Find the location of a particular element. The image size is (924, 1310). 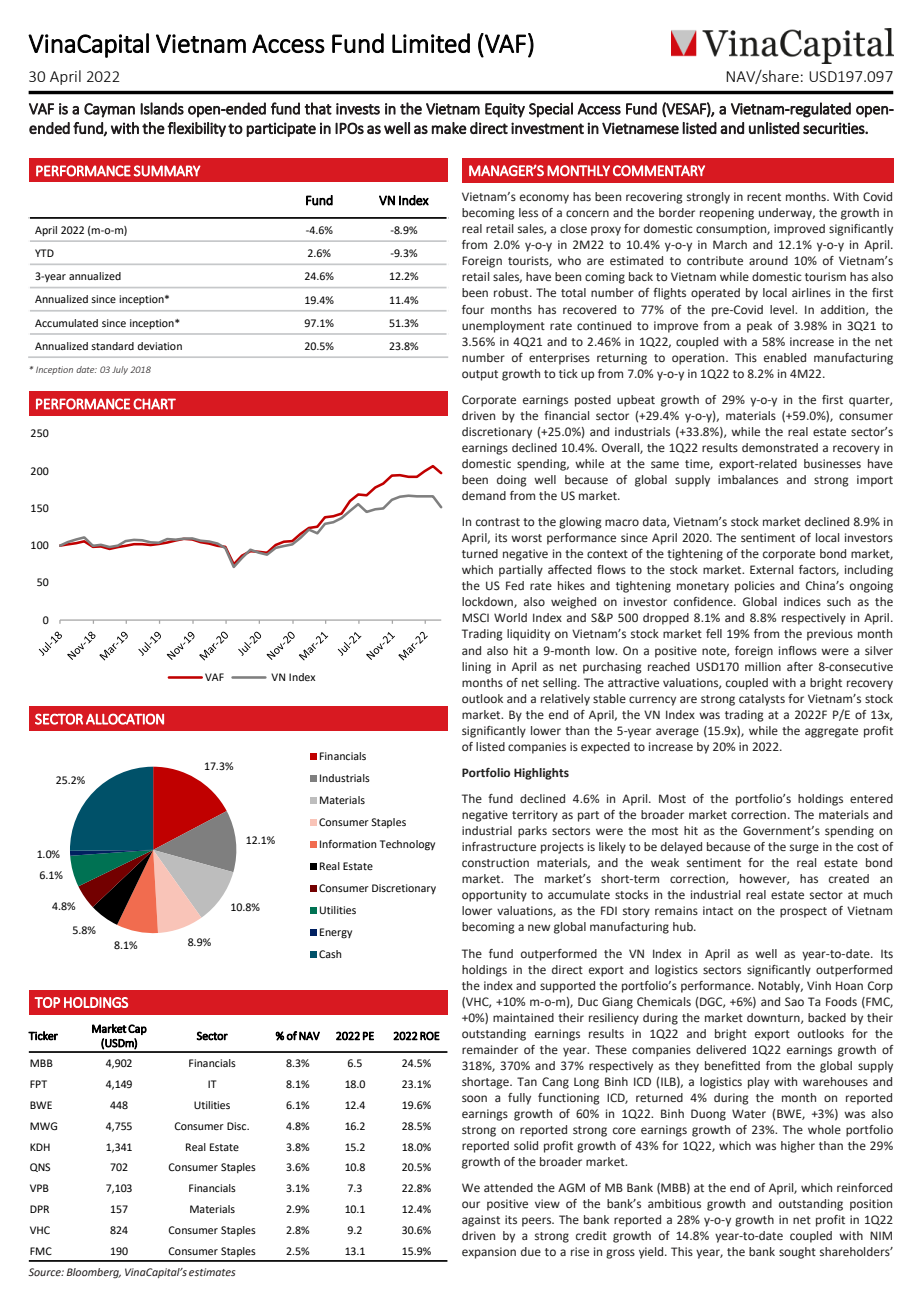

sought is located at coordinates (797, 1253).
